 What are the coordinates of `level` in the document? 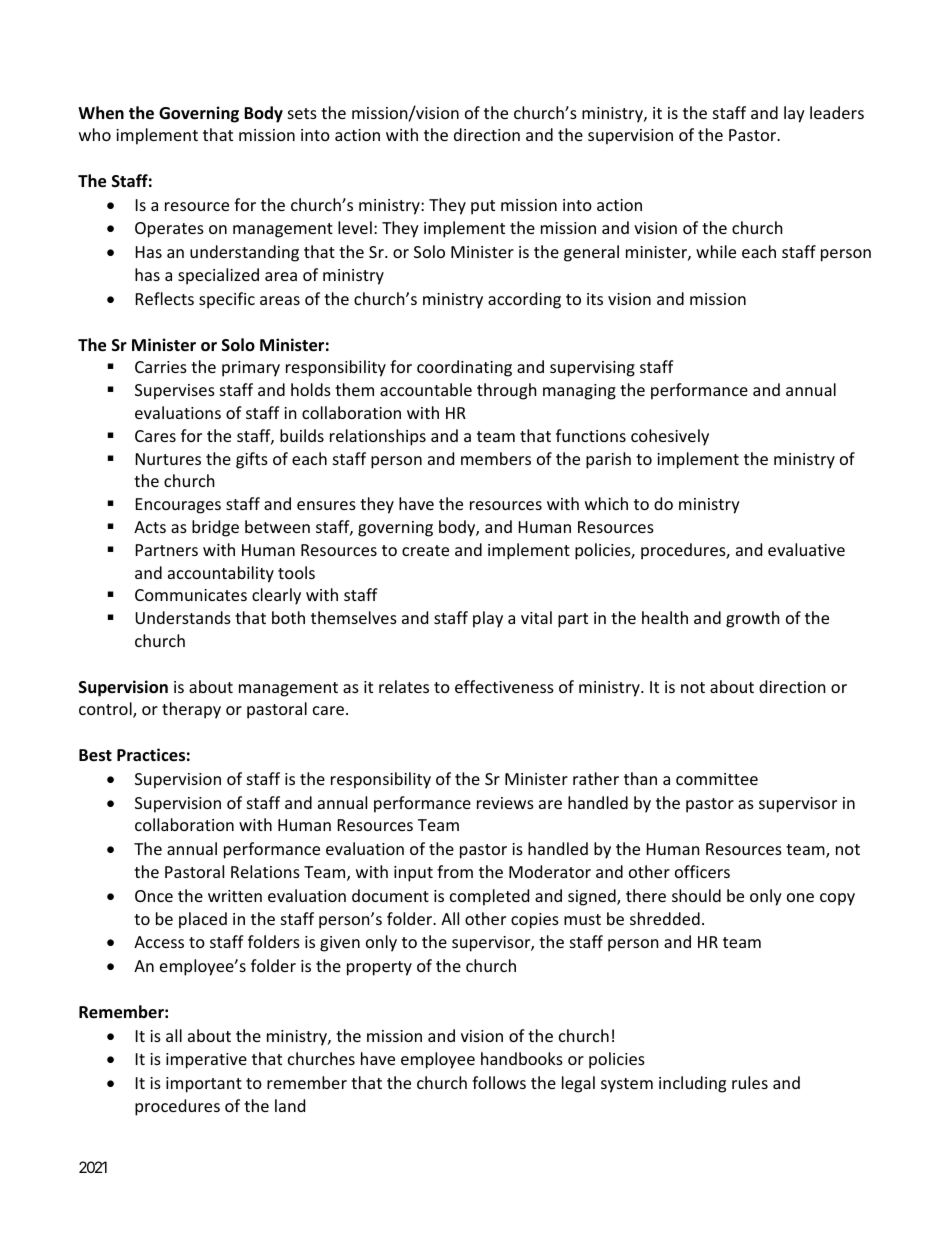 It's located at (355, 227).
